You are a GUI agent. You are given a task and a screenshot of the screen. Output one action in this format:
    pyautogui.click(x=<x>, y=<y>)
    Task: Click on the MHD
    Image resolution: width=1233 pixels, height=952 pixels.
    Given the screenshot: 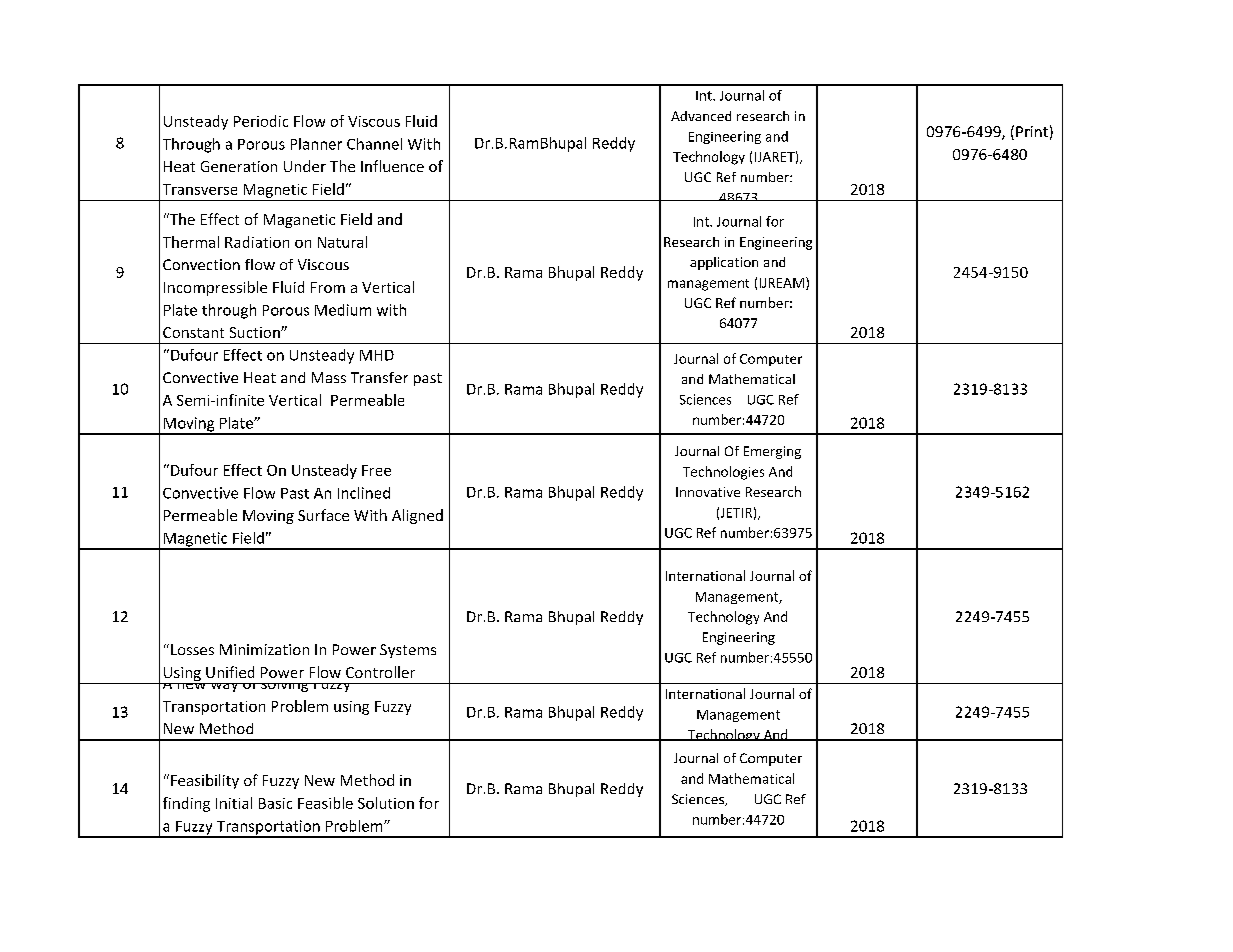 What is the action you would take?
    pyautogui.click(x=377, y=355)
